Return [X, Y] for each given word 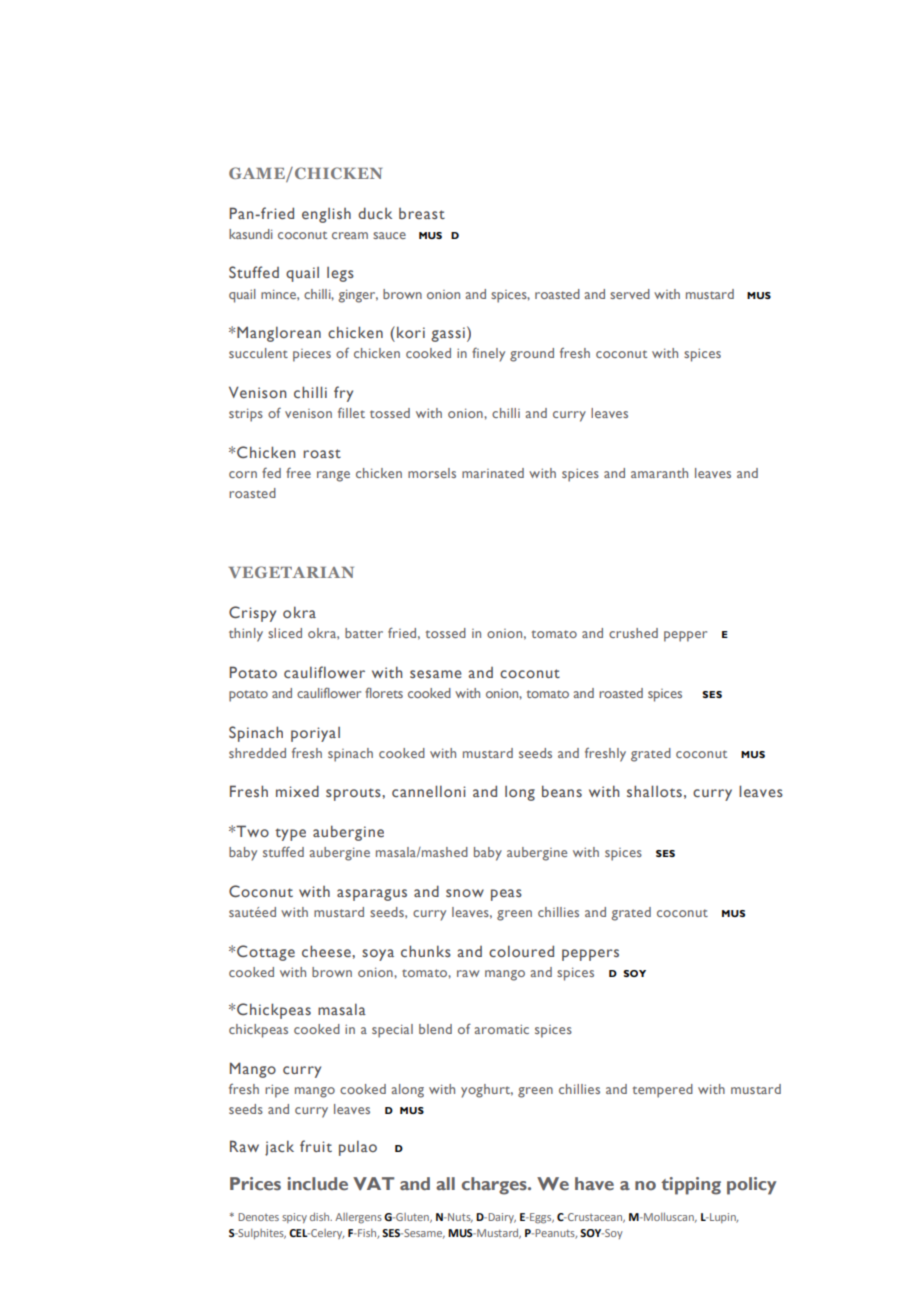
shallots [654, 791]
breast [422, 213]
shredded [257, 753]
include [317, 1183]
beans [562, 791]
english [326, 215]
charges [495, 1186]
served [630, 294]
